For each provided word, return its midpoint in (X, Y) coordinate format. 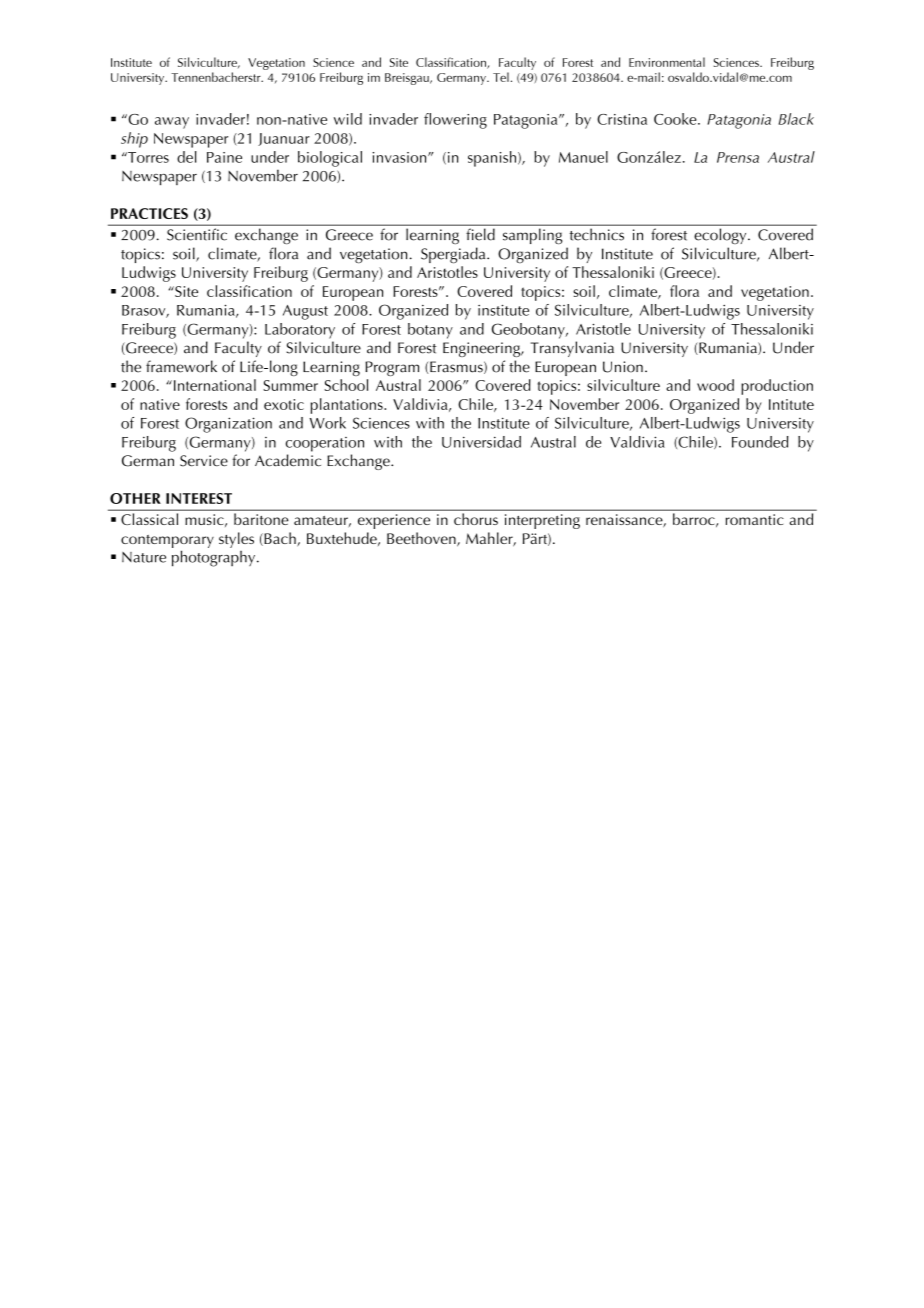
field (481, 234)
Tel (501, 77)
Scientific (197, 234)
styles (236, 540)
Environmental (667, 62)
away (172, 123)
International (213, 385)
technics (597, 234)
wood (715, 385)
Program (392, 368)
